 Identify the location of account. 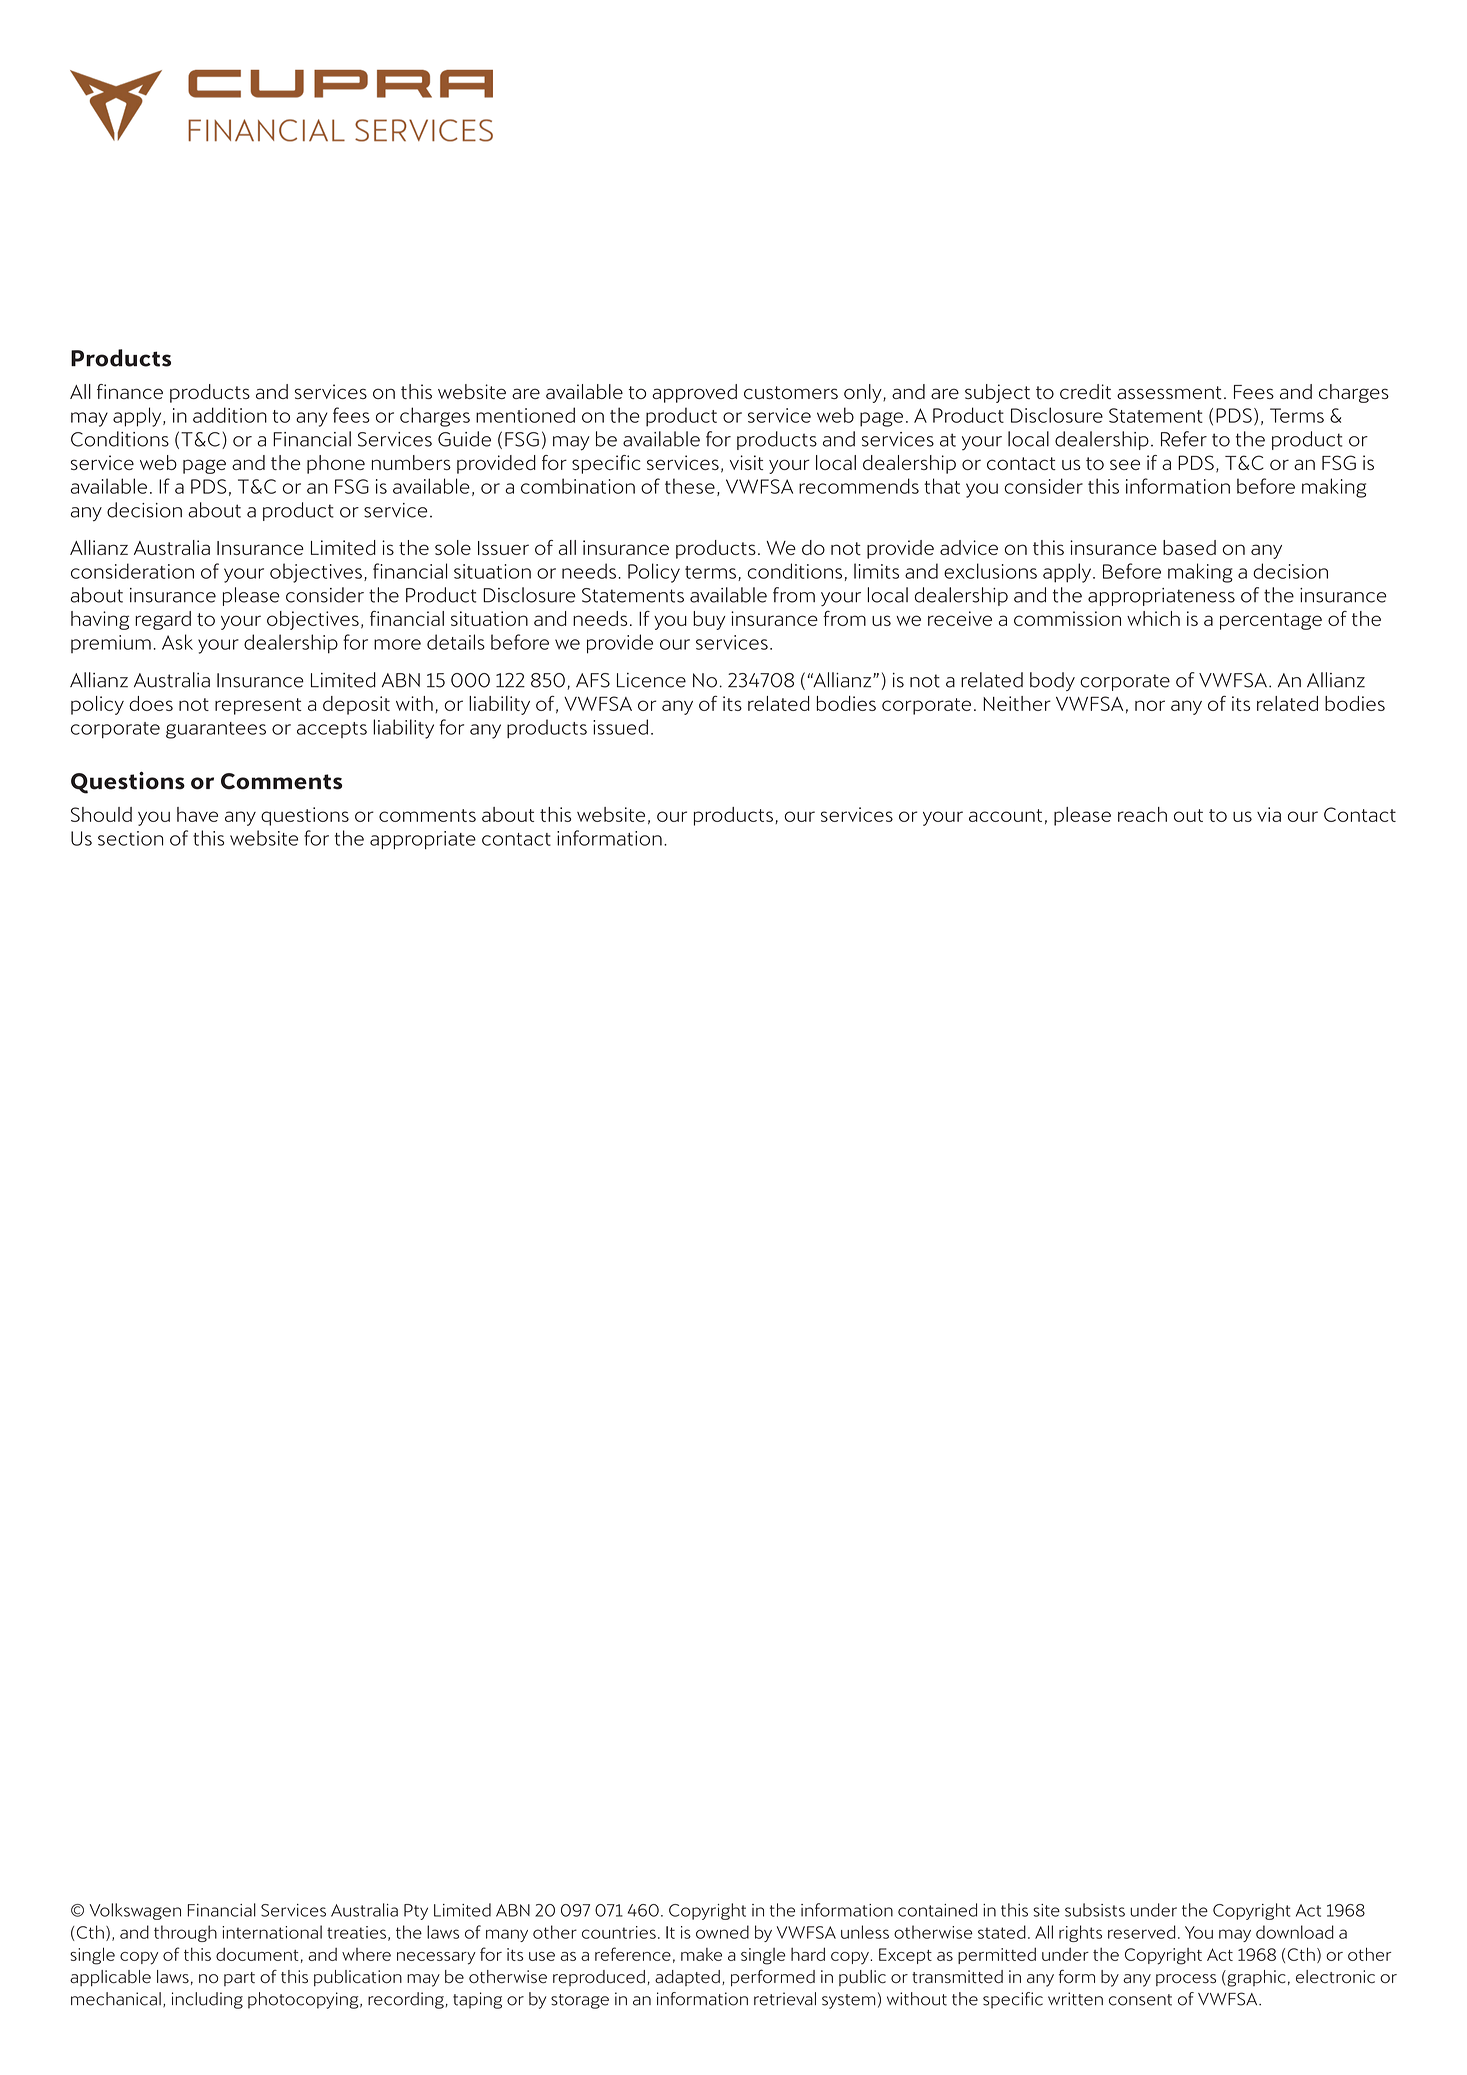
(1005, 815).
